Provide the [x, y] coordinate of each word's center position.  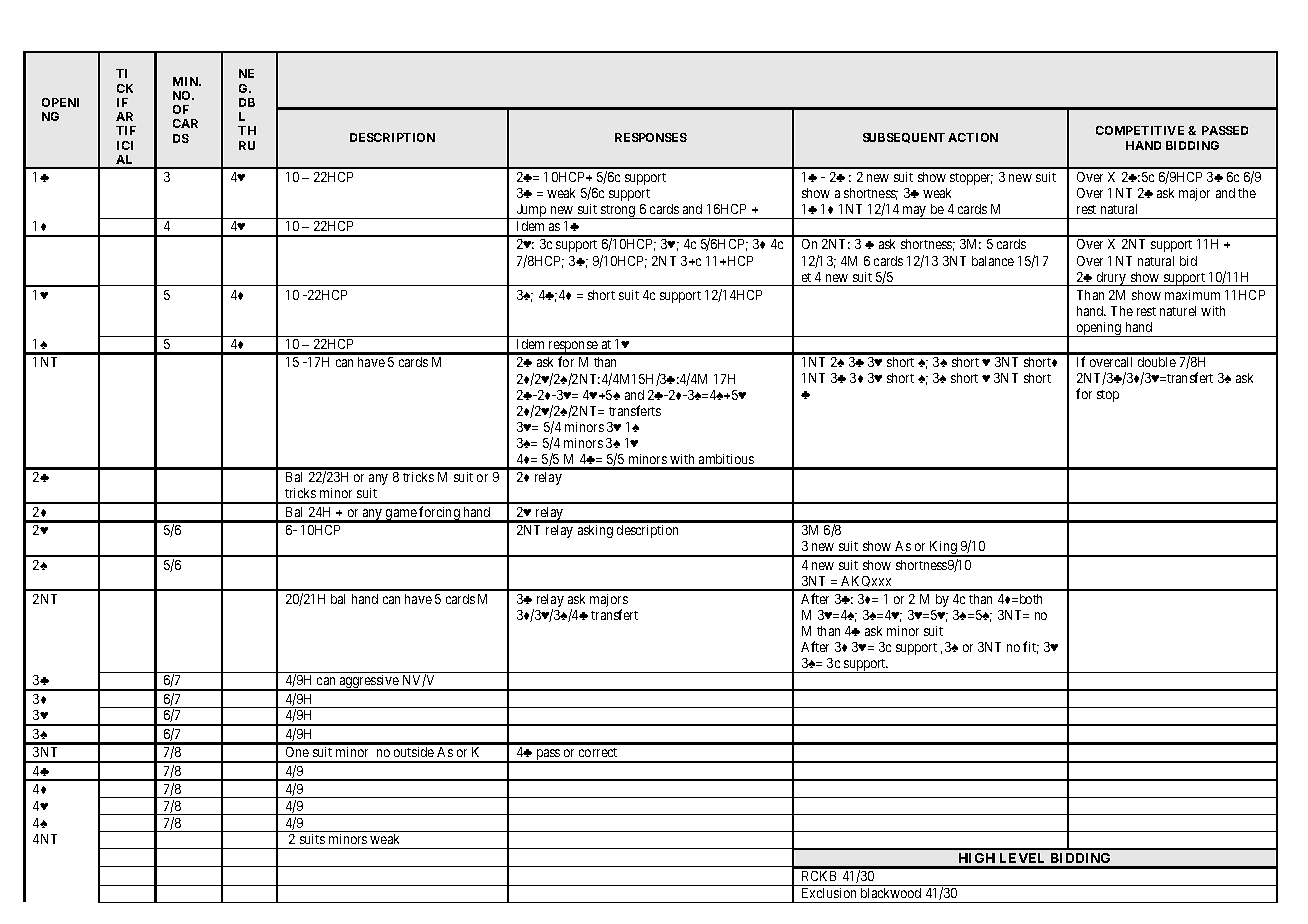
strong [618, 212]
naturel [1178, 311]
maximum [1192, 295]
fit [1031, 647]
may [915, 212]
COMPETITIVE [1140, 130]
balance [993, 261]
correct [598, 752]
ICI [125, 145]
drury [1111, 279]
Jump [531, 211]
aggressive [369, 683]
